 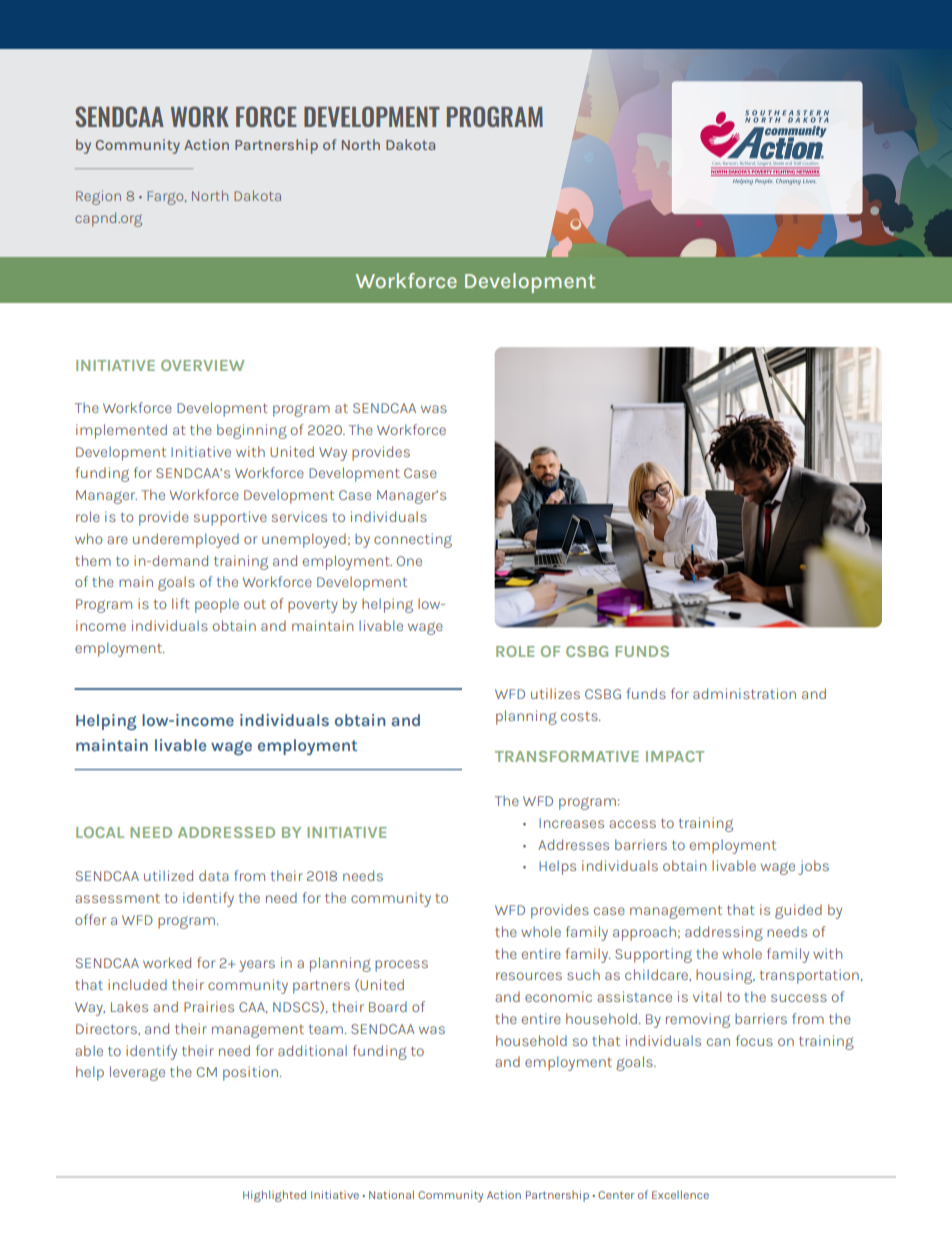 I want to click on underemployed, so click(x=186, y=540).
